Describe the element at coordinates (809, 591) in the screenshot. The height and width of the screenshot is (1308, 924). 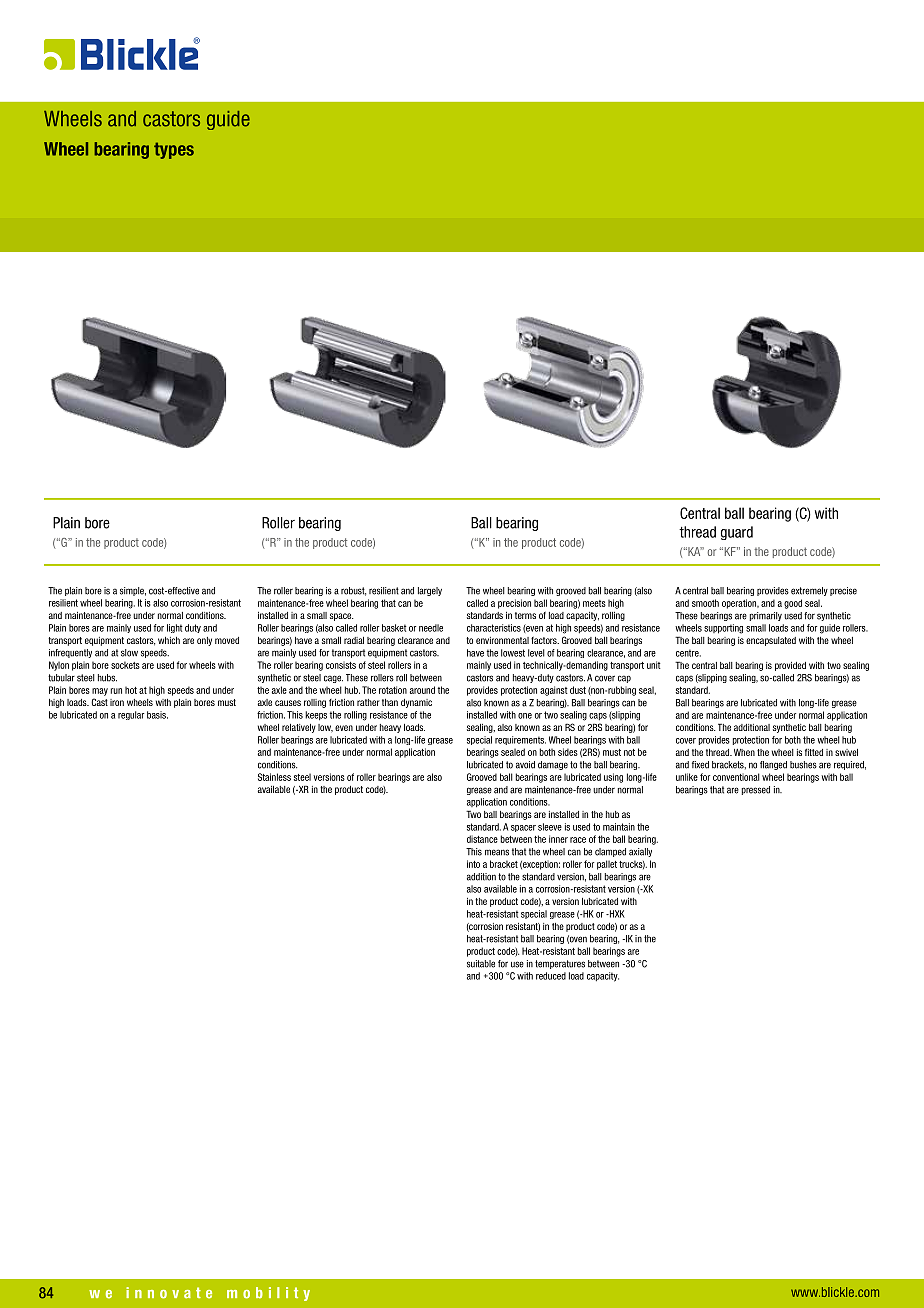
I see `extremely` at that location.
